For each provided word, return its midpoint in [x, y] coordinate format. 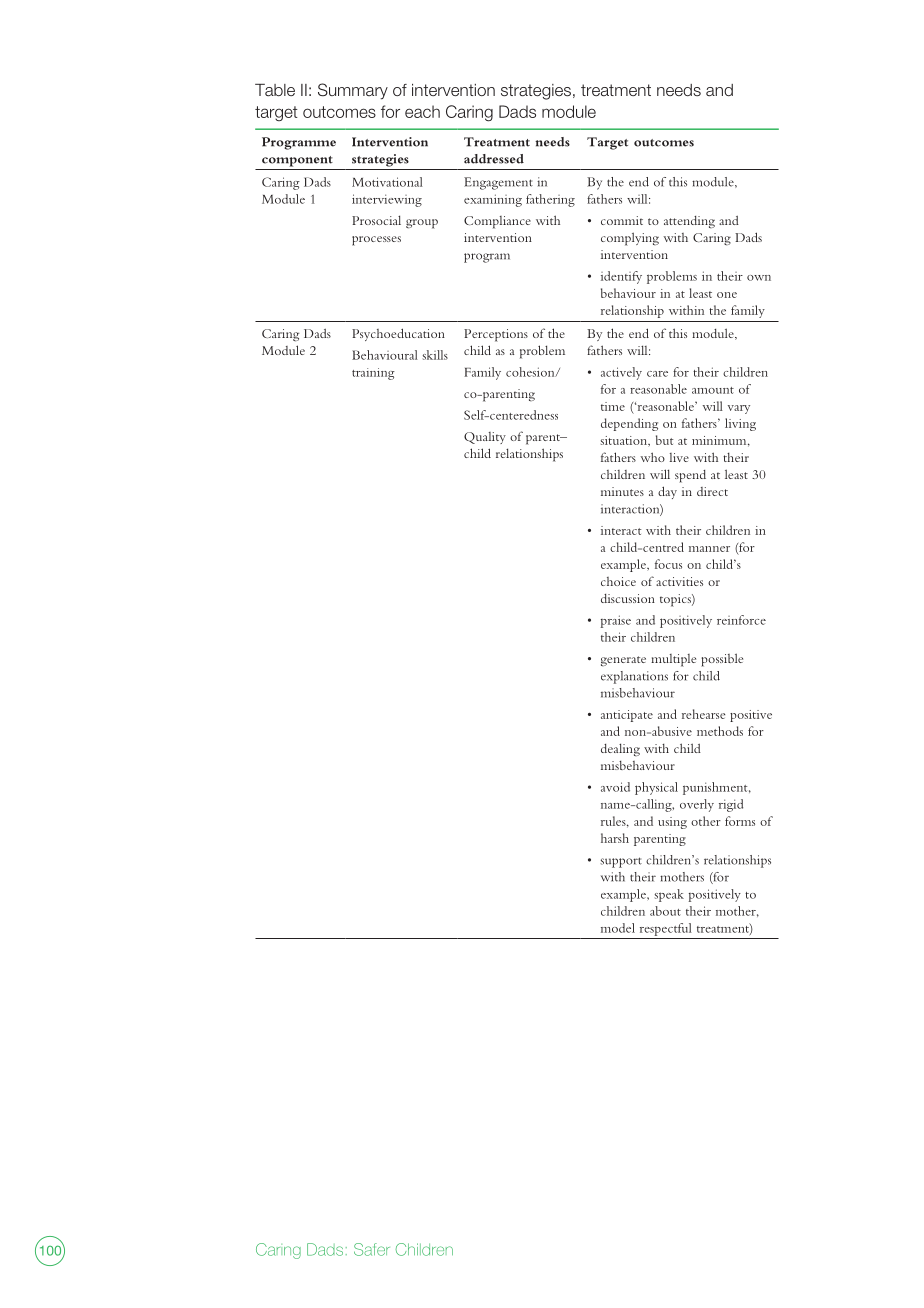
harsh [615, 838]
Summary [353, 91]
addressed [494, 159]
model [618, 928]
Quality [485, 438]
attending [689, 222]
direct [712, 491]
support [621, 862]
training [373, 374]
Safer [372, 1249]
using [672, 823]
